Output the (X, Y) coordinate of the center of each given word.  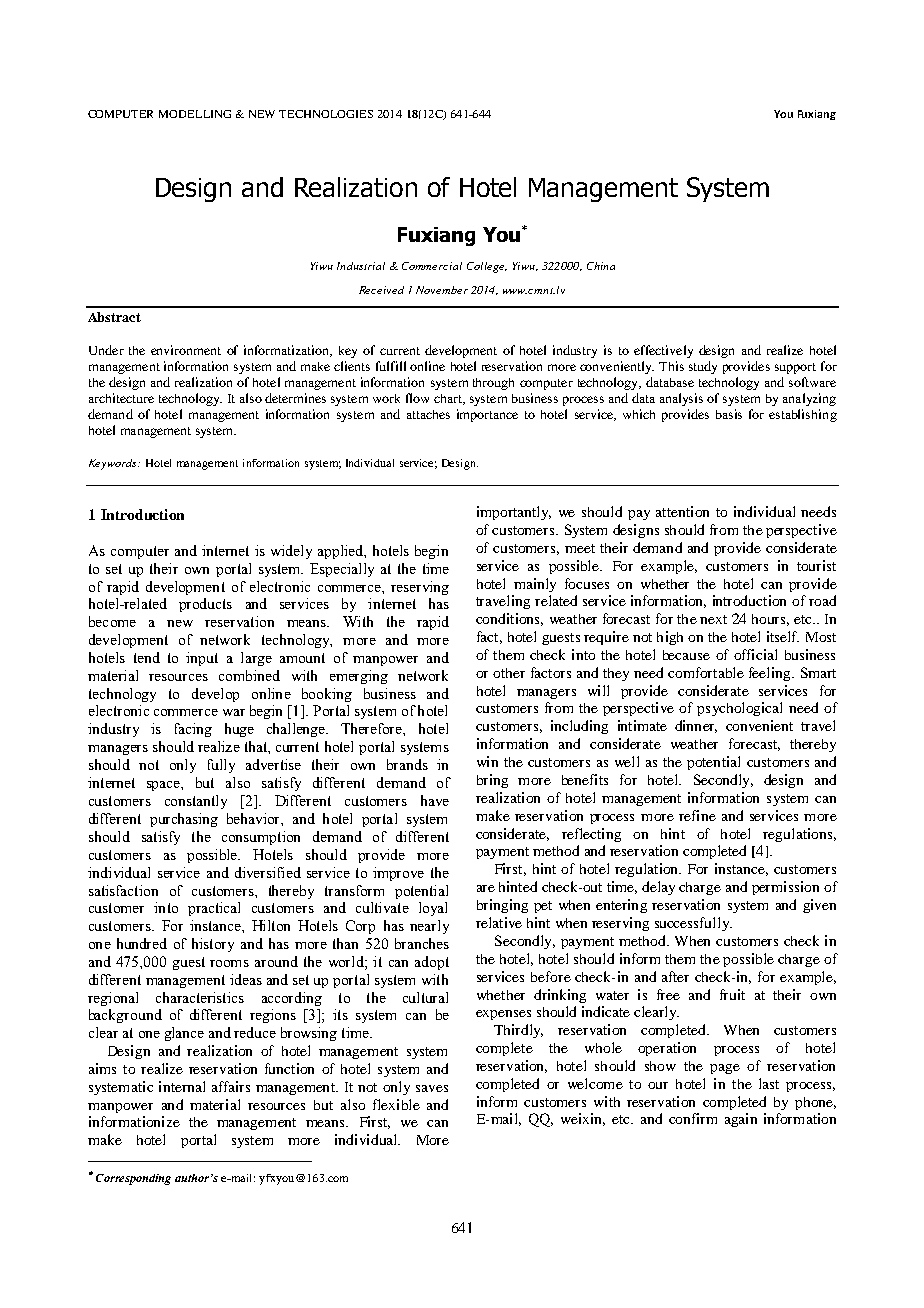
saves (432, 1088)
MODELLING (195, 114)
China (601, 266)
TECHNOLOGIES (326, 114)
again (741, 1120)
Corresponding (133, 1179)
